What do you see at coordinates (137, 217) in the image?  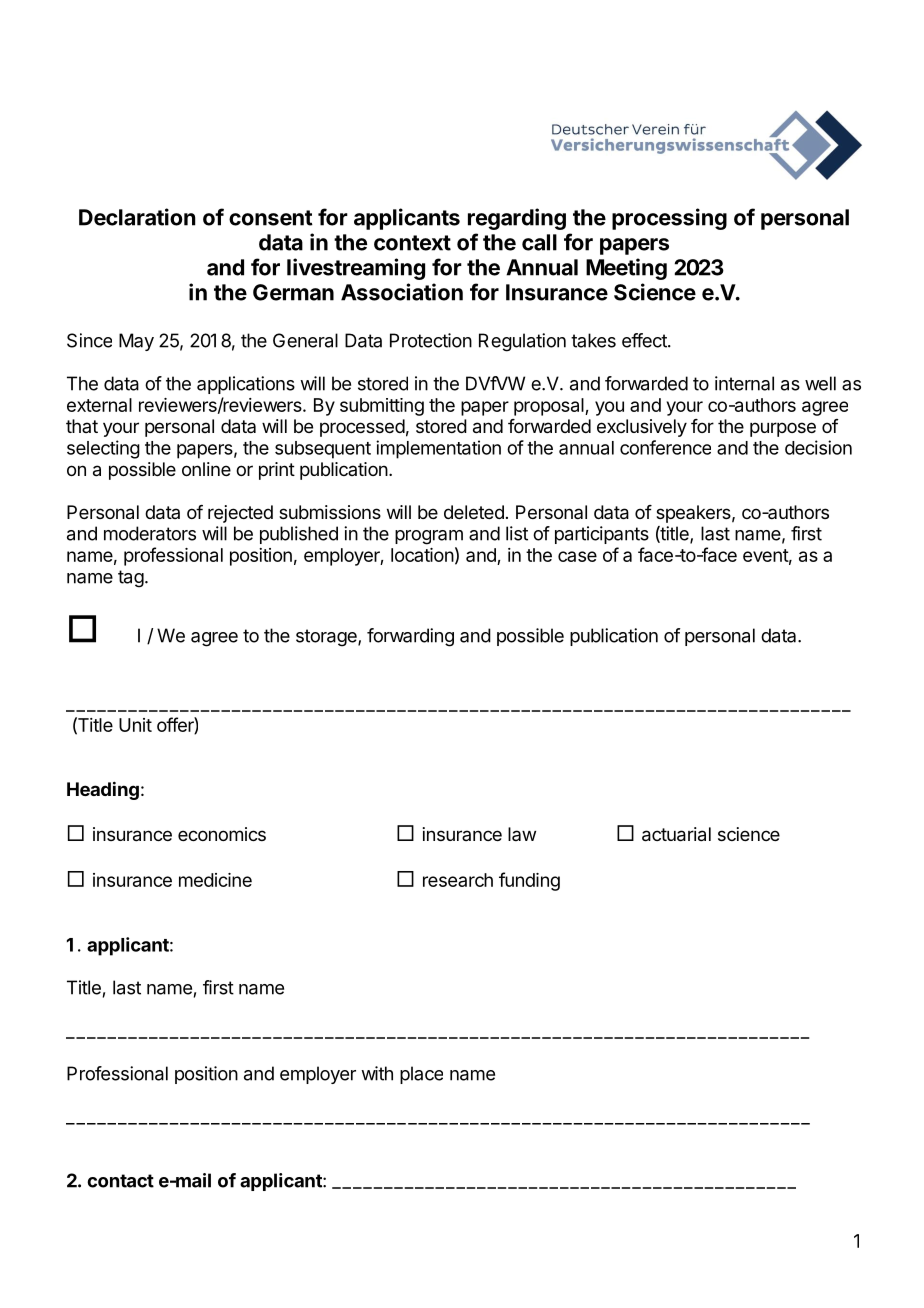 I see `Declaration` at bounding box center [137, 217].
